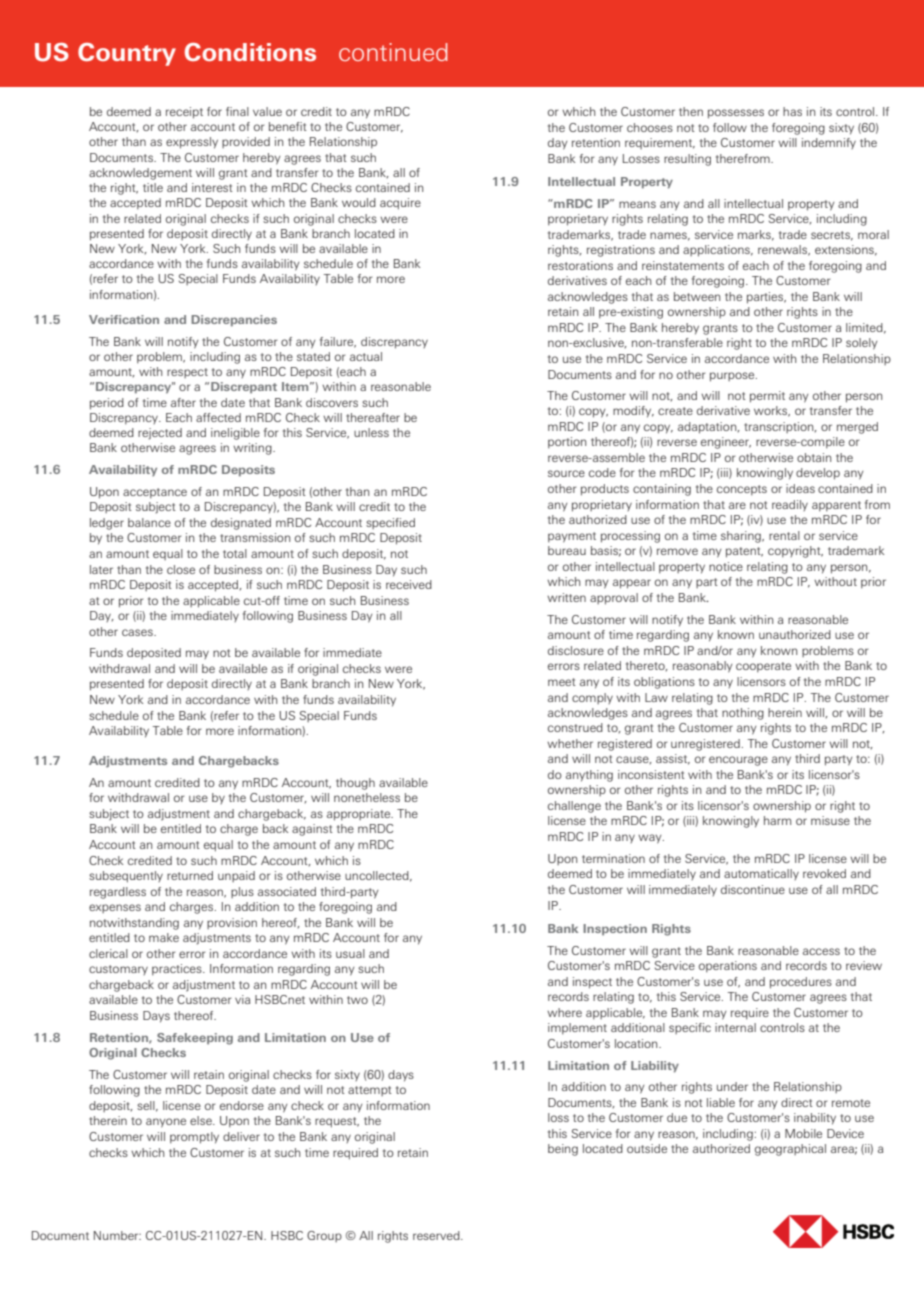 This document has height=1308, width=924. I want to click on cooperate, so click(763, 667).
